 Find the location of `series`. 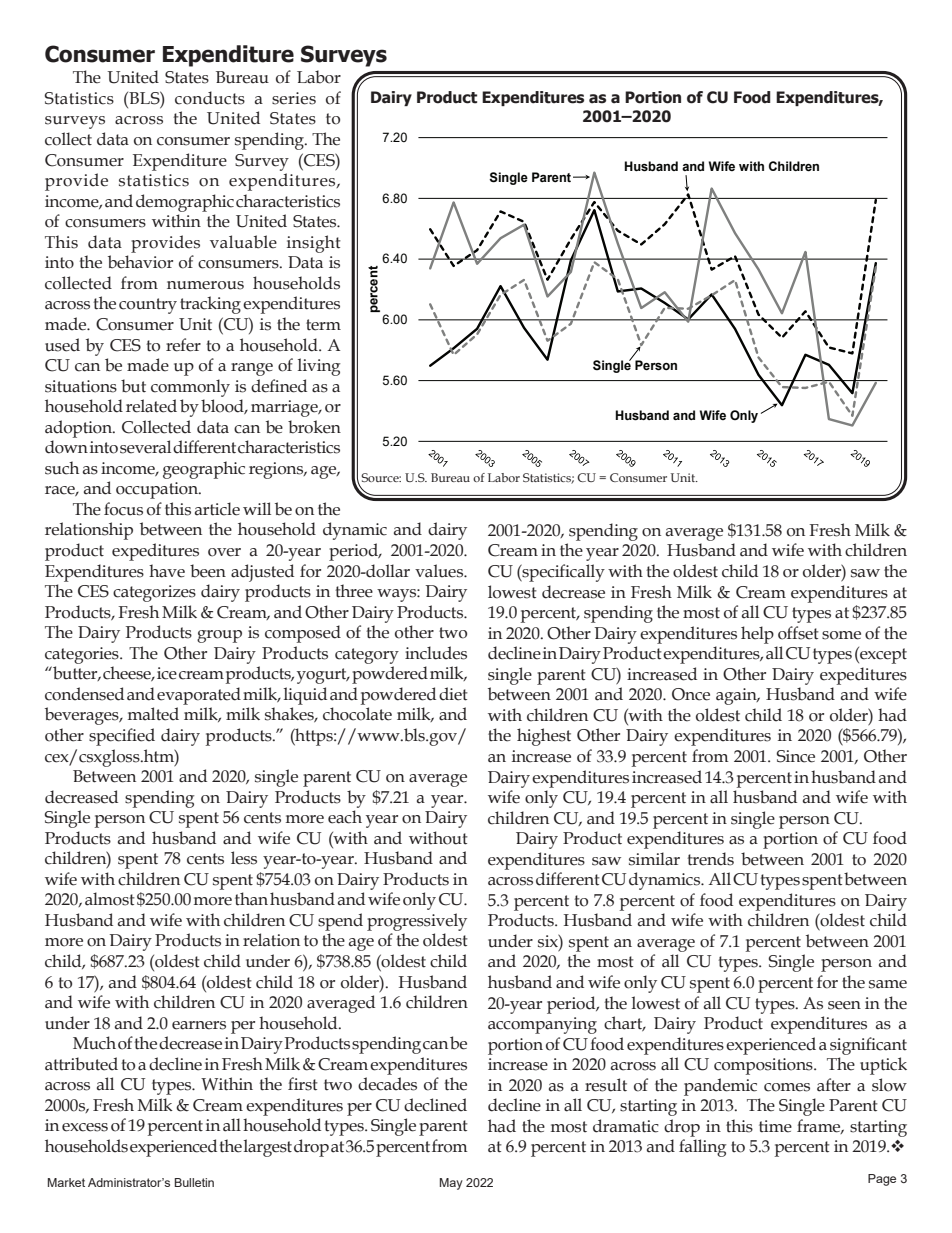

series is located at coordinates (294, 98).
